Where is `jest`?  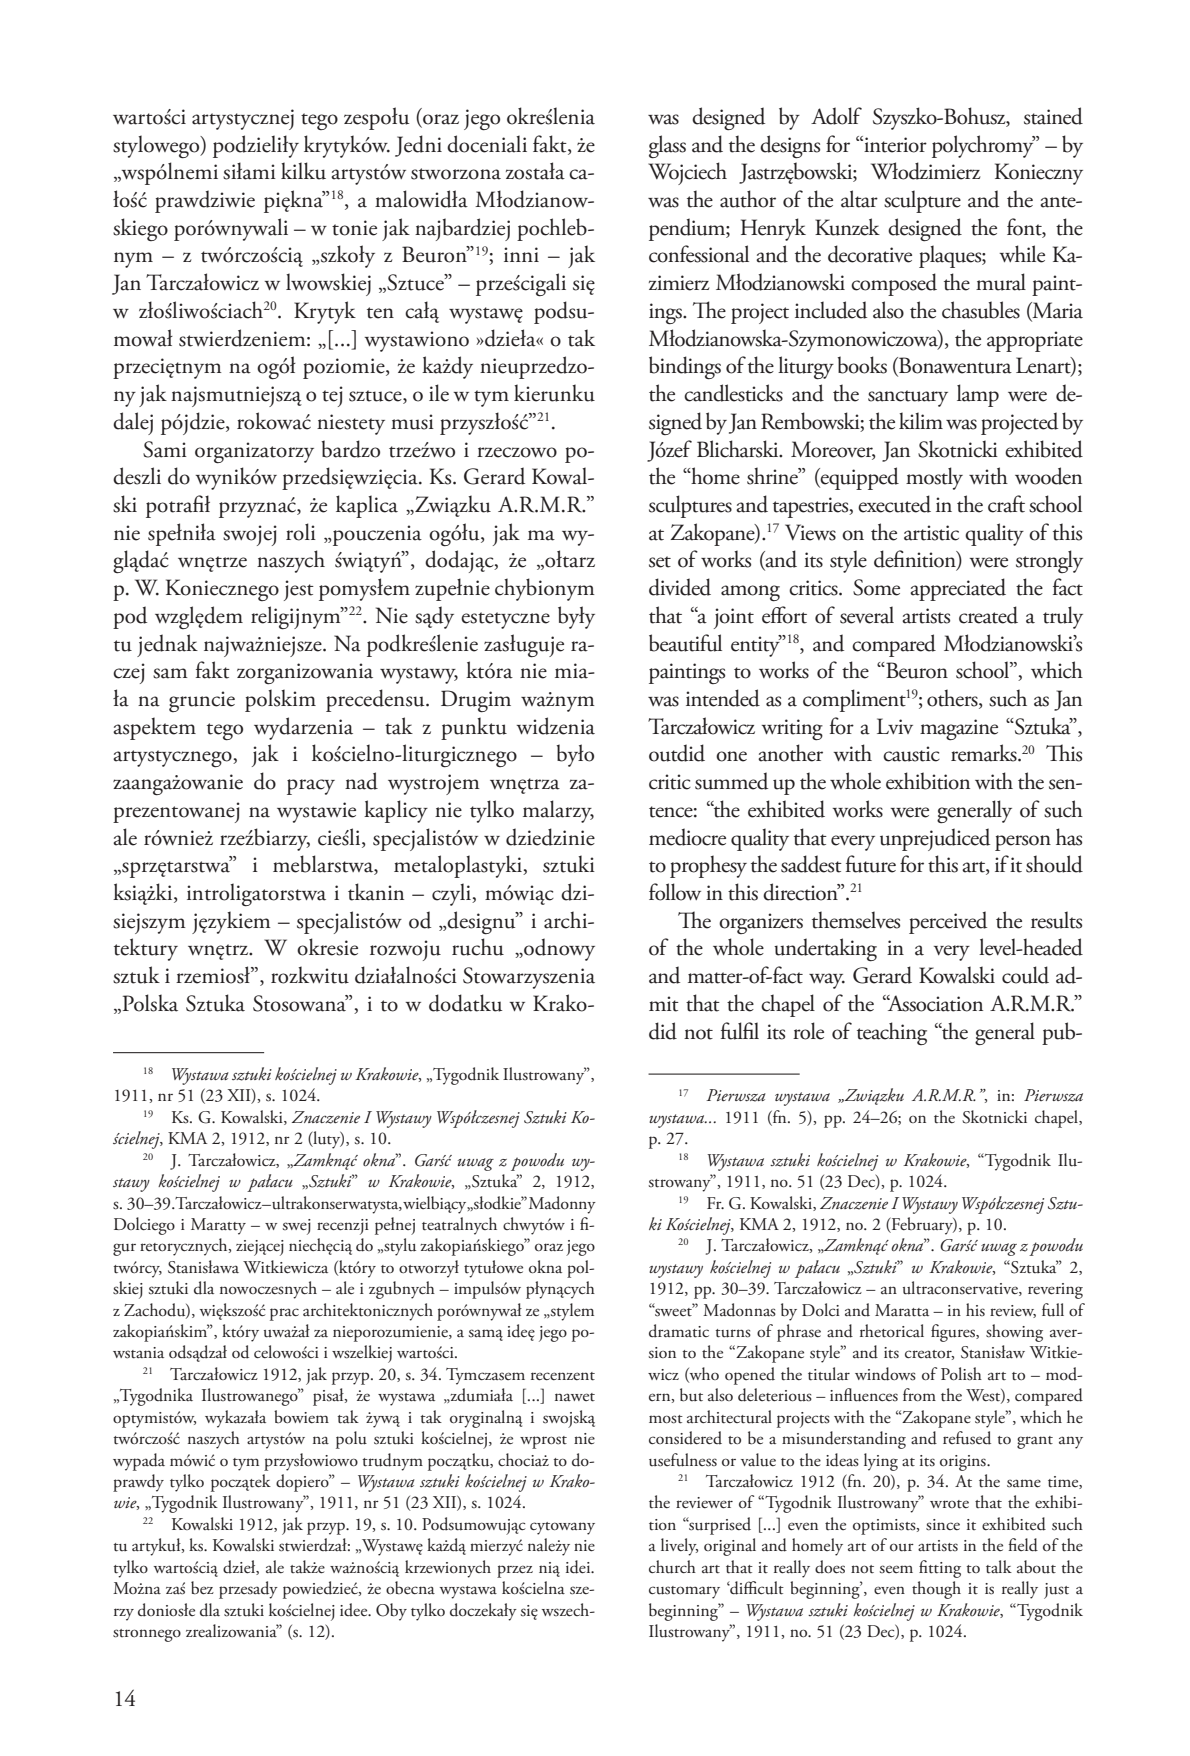
jest is located at coordinates (299, 590).
